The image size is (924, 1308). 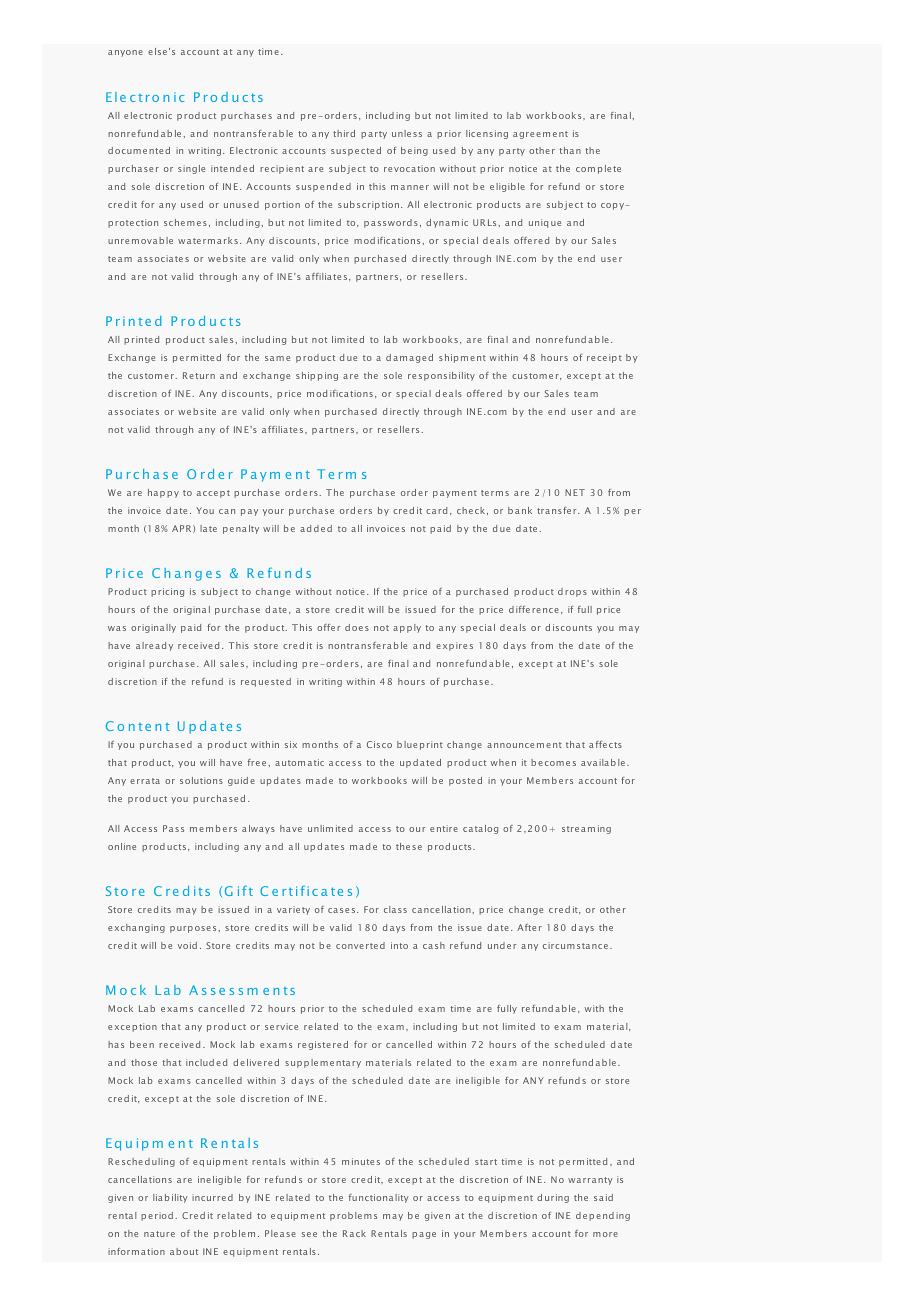 What do you see at coordinates (316, 528) in the page?
I see `added` at bounding box center [316, 528].
